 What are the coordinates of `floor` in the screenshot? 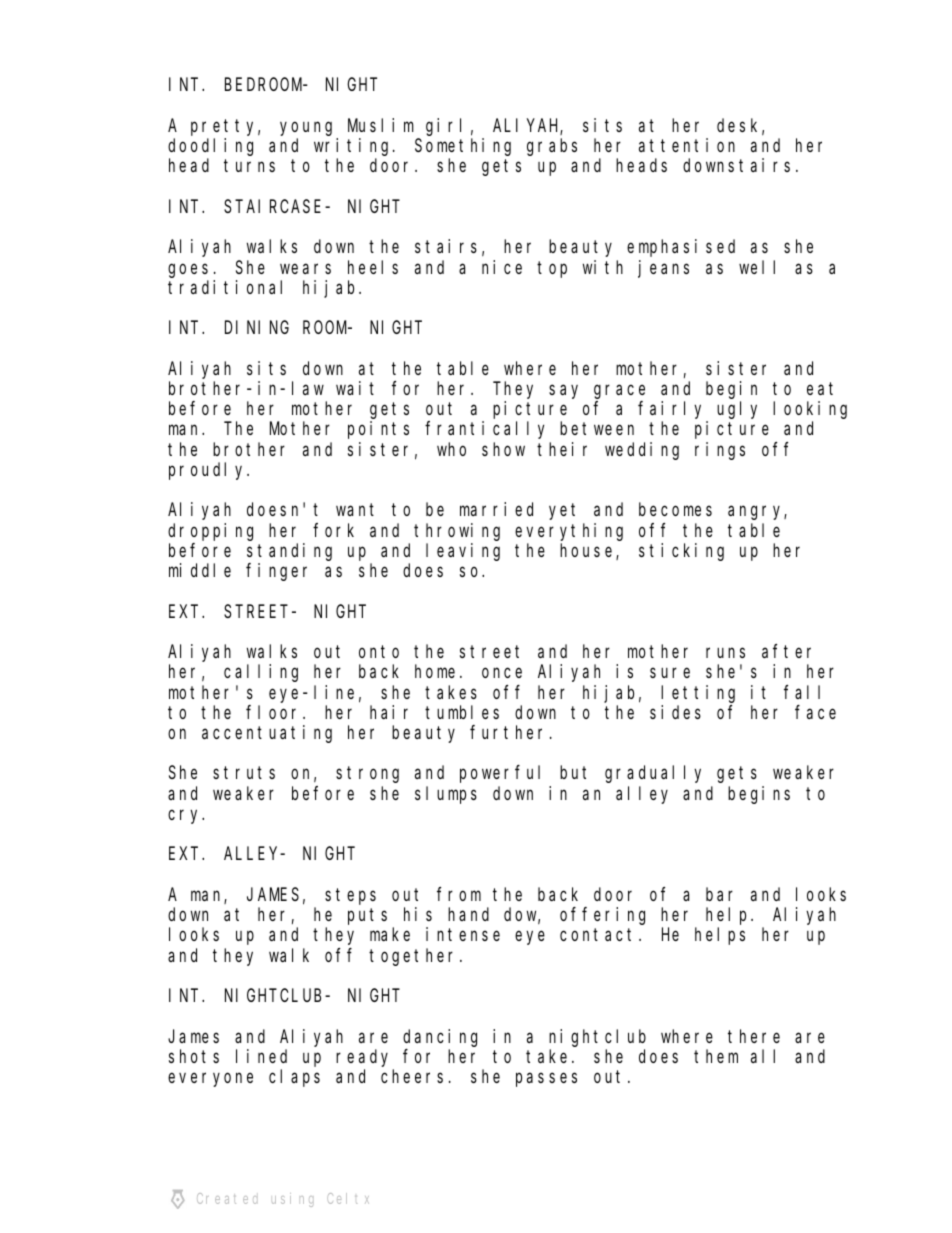 It's located at (275, 712).
